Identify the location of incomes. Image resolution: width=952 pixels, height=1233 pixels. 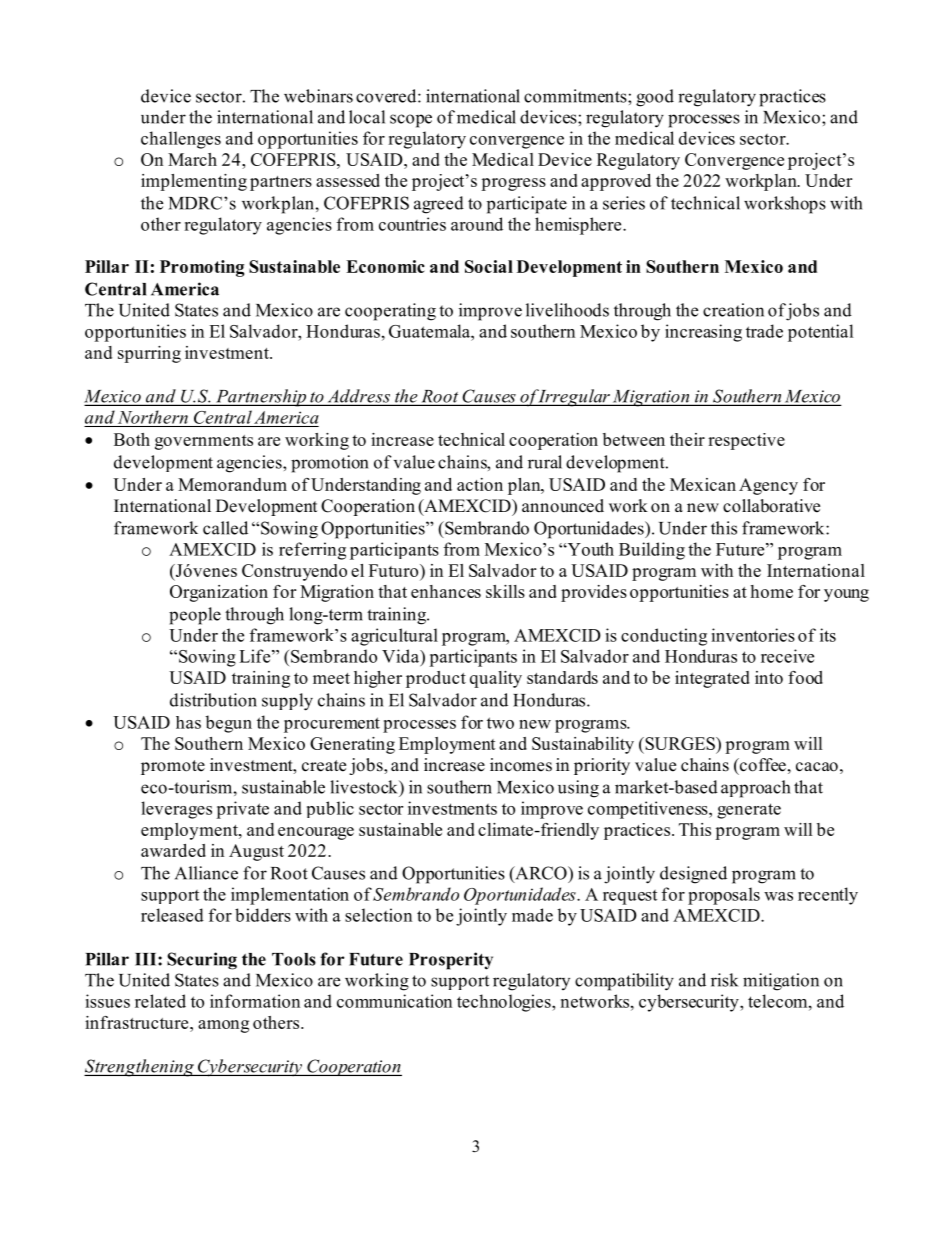
(521, 765).
